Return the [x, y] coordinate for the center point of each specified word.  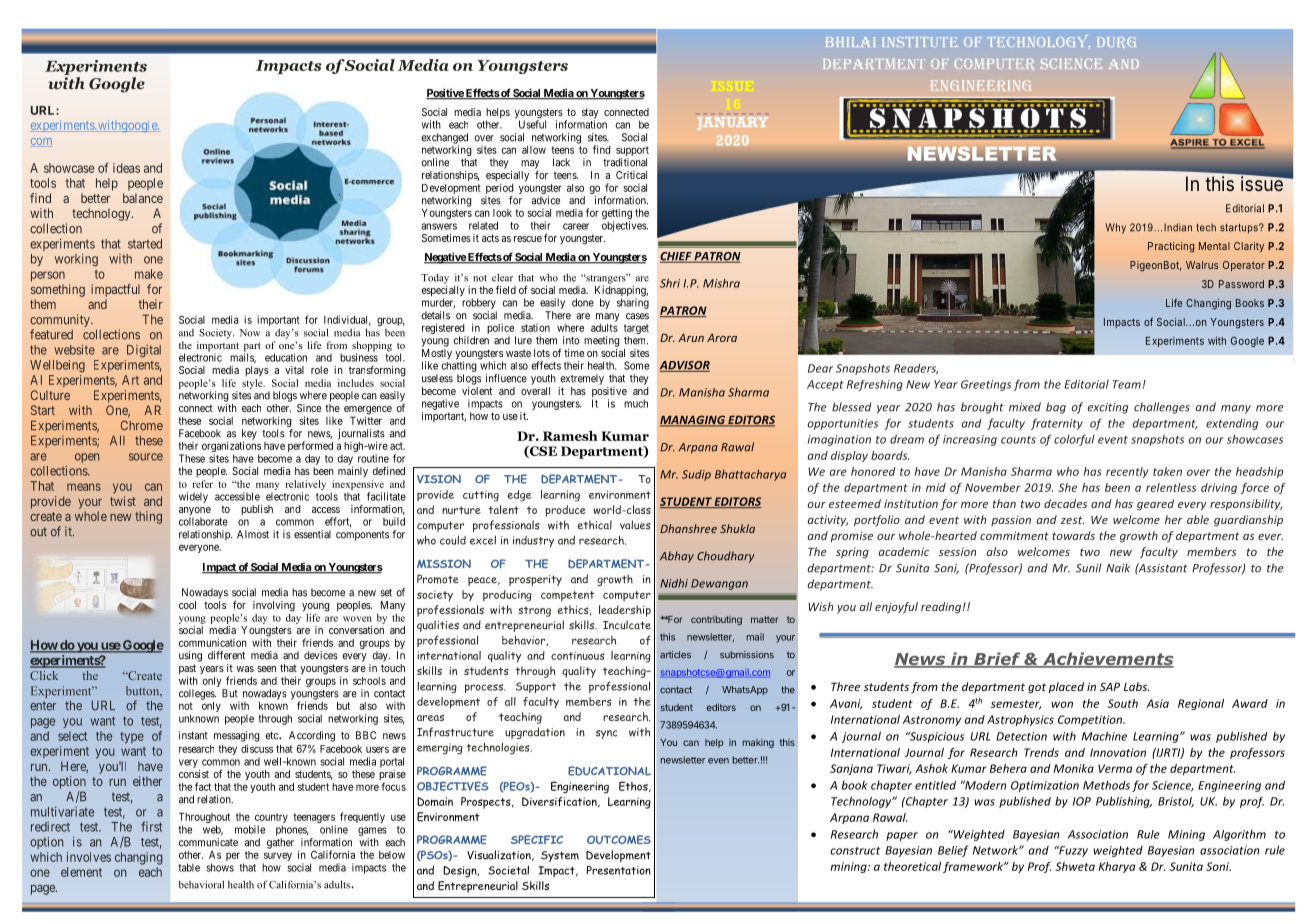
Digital [144, 351]
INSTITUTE [920, 42]
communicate [208, 842]
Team [1127, 384]
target [636, 330]
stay [590, 114]
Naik [1118, 568]
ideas [126, 168]
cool [187, 605]
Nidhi [674, 583]
